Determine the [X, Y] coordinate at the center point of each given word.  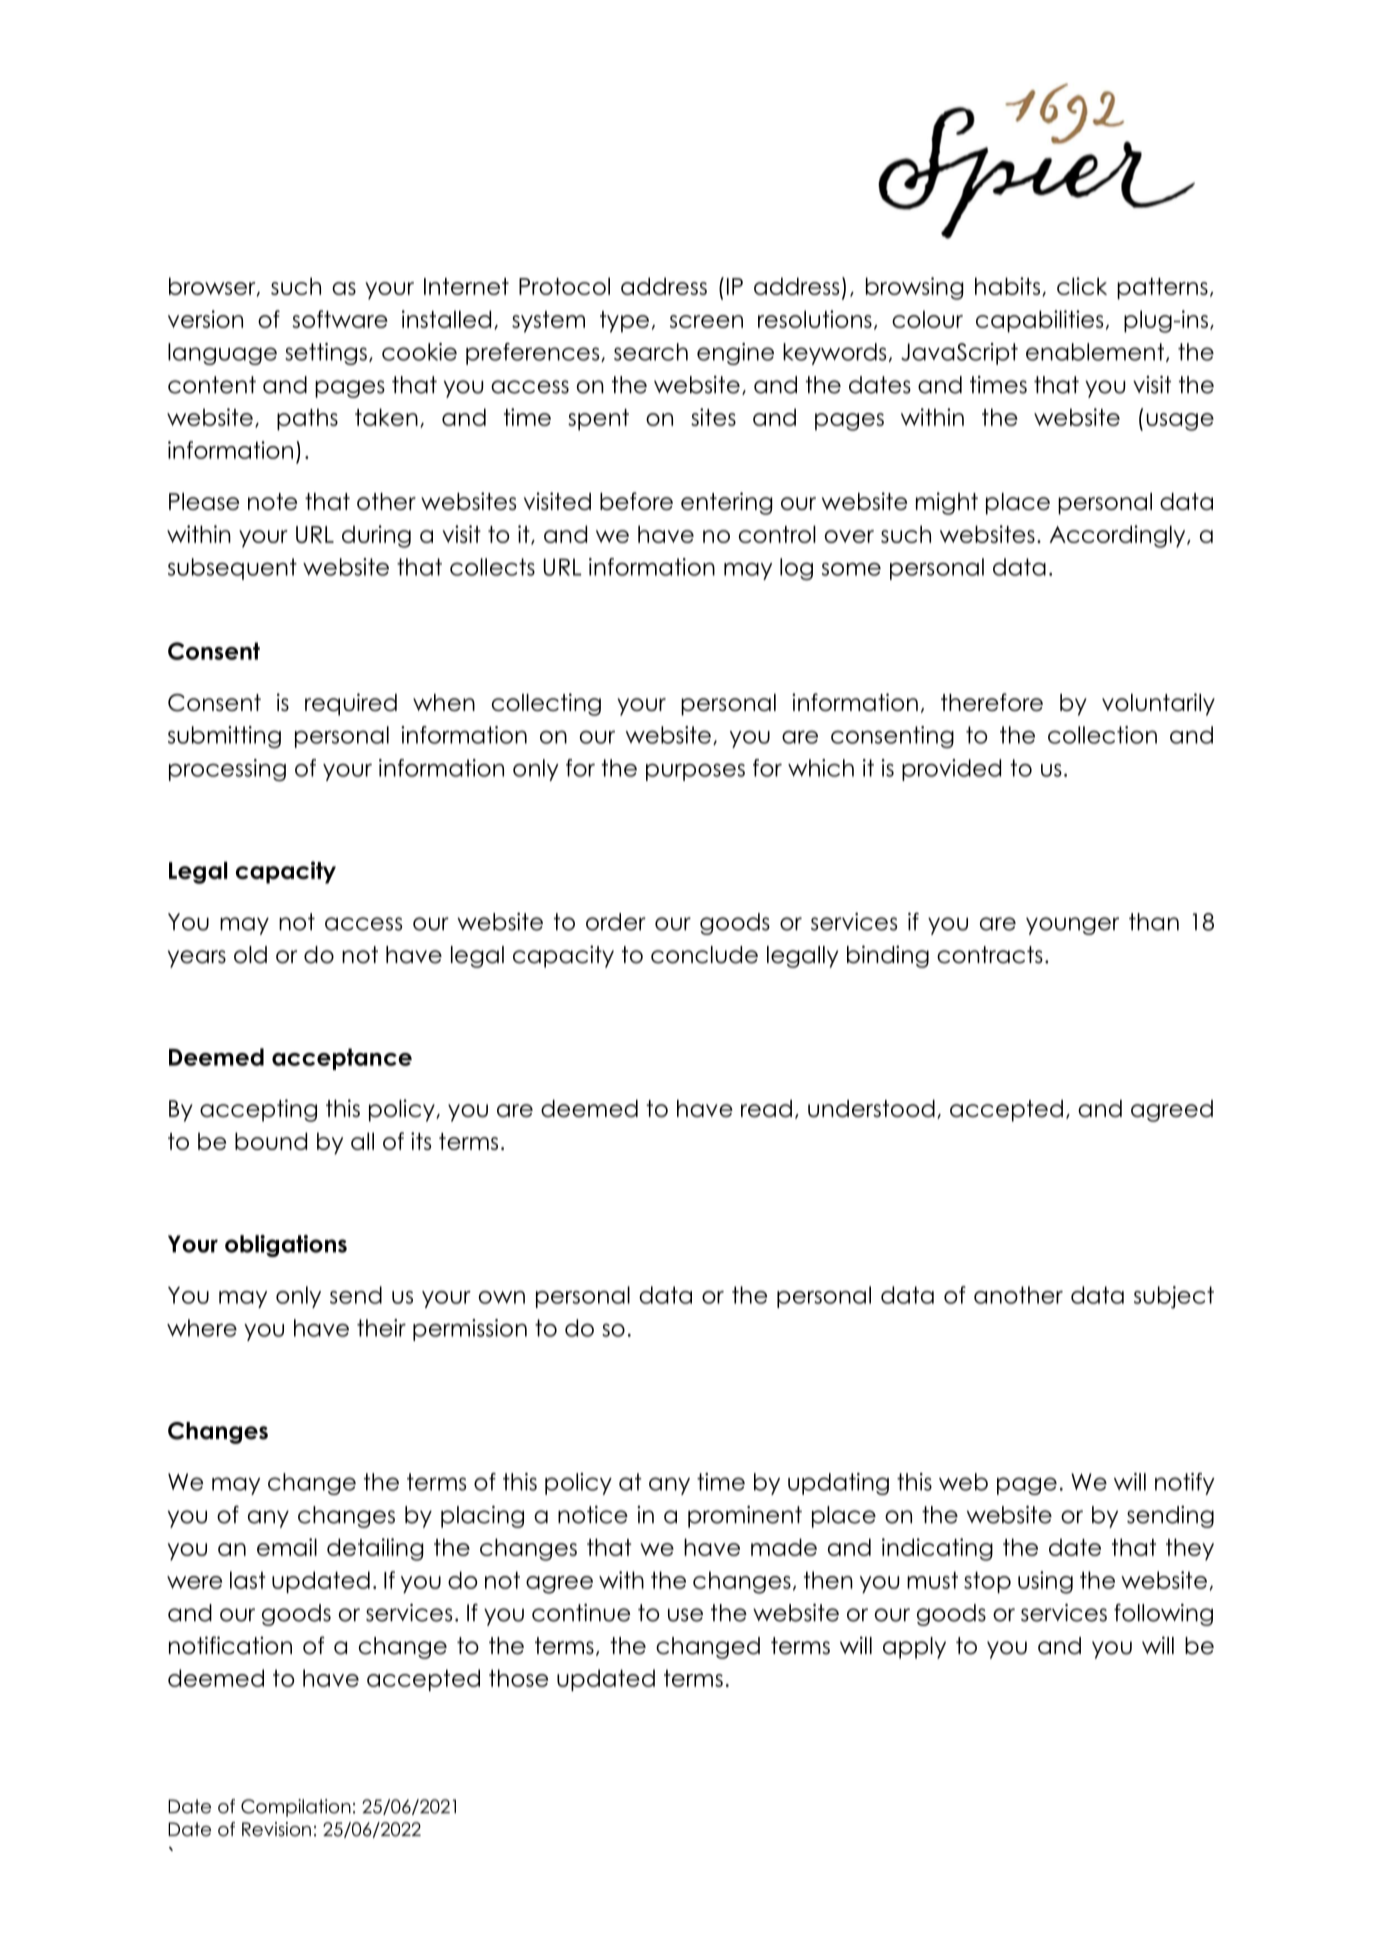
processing [227, 770]
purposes [695, 772]
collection [1102, 735]
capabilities [1039, 321]
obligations [286, 1246]
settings [326, 354]
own [502, 1297]
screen [706, 321]
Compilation [296, 1808]
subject [1174, 1297]
